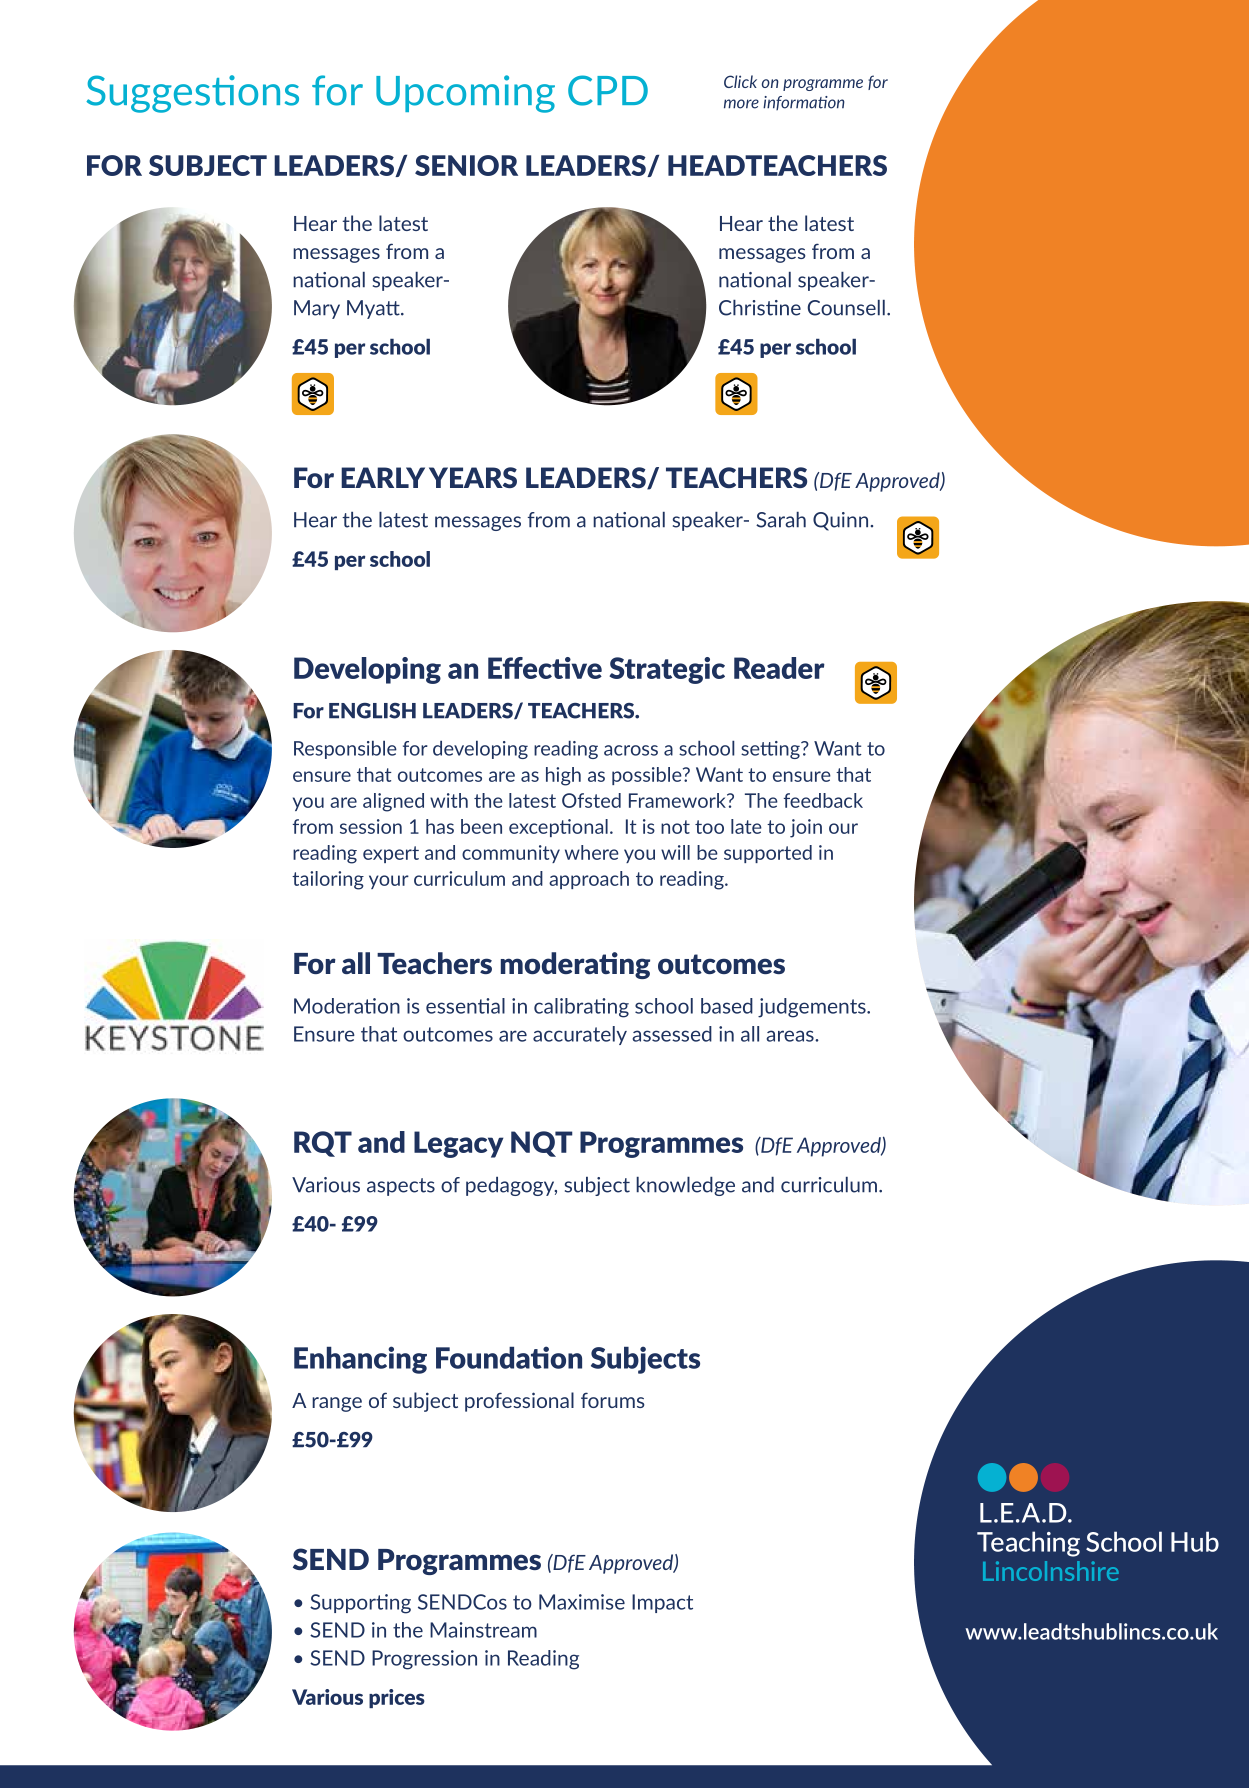  Describe the element at coordinates (662, 1603) in the image. I see `Impact` at that location.
